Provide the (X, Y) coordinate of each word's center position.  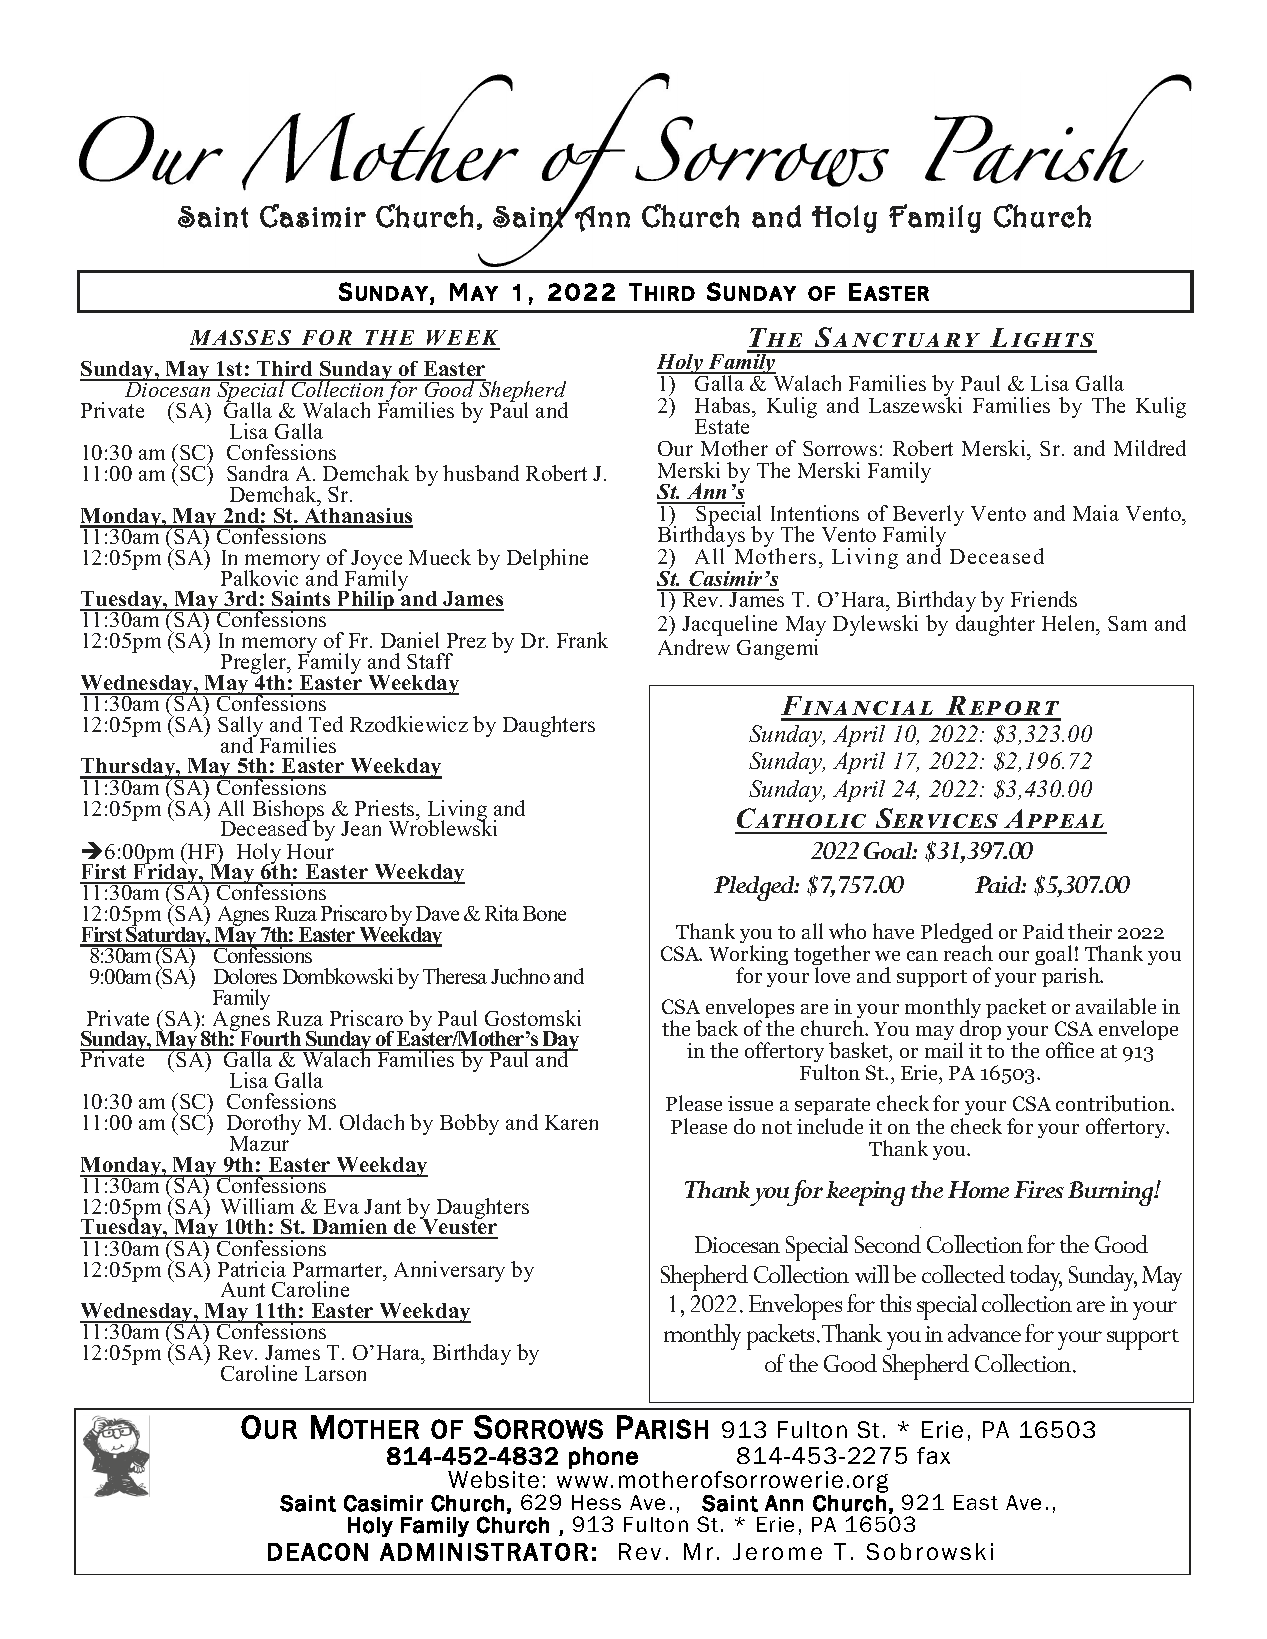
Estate (722, 426)
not (777, 1127)
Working (748, 956)
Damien (350, 1228)
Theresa (455, 976)
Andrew (694, 647)
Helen (1070, 623)
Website (493, 1479)
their (1090, 931)
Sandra (258, 473)
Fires (1039, 1189)
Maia (1096, 513)
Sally (242, 728)
